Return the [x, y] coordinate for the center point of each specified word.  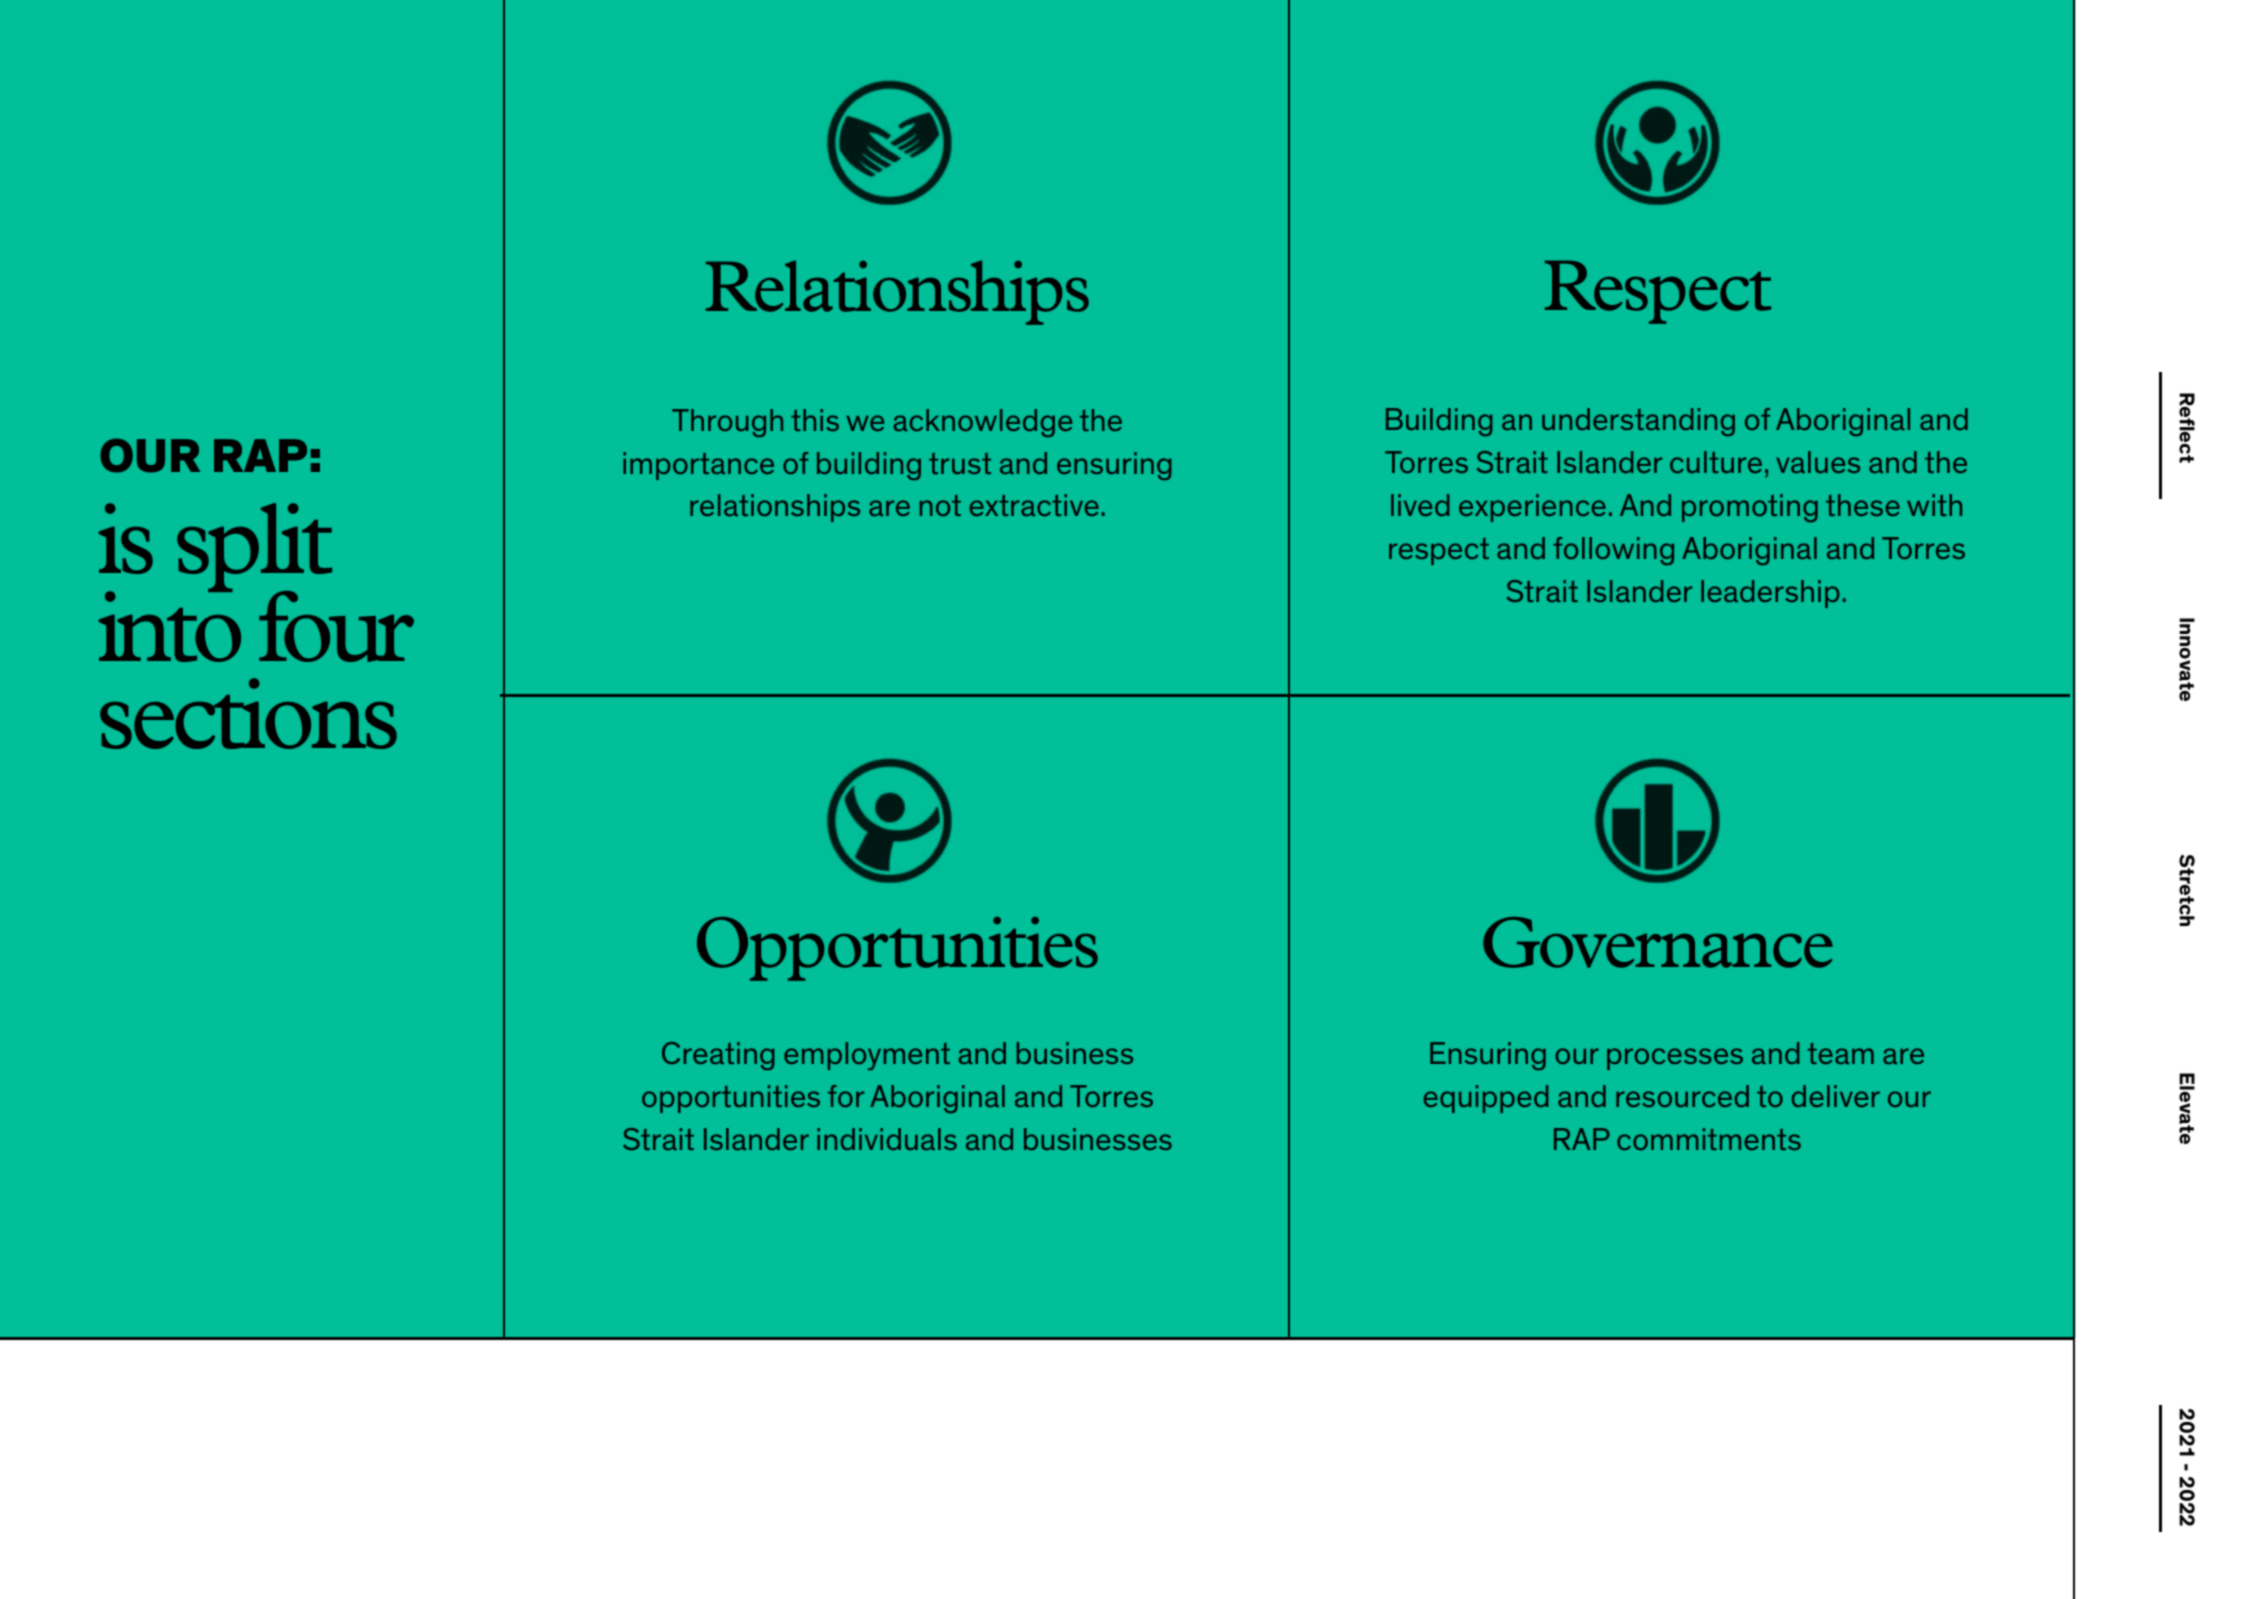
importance [698, 466]
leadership [1770, 594]
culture [1716, 462]
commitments [1709, 1139]
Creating [718, 1056]
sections [248, 713]
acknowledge [982, 423]
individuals [887, 1139]
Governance [1658, 942]
